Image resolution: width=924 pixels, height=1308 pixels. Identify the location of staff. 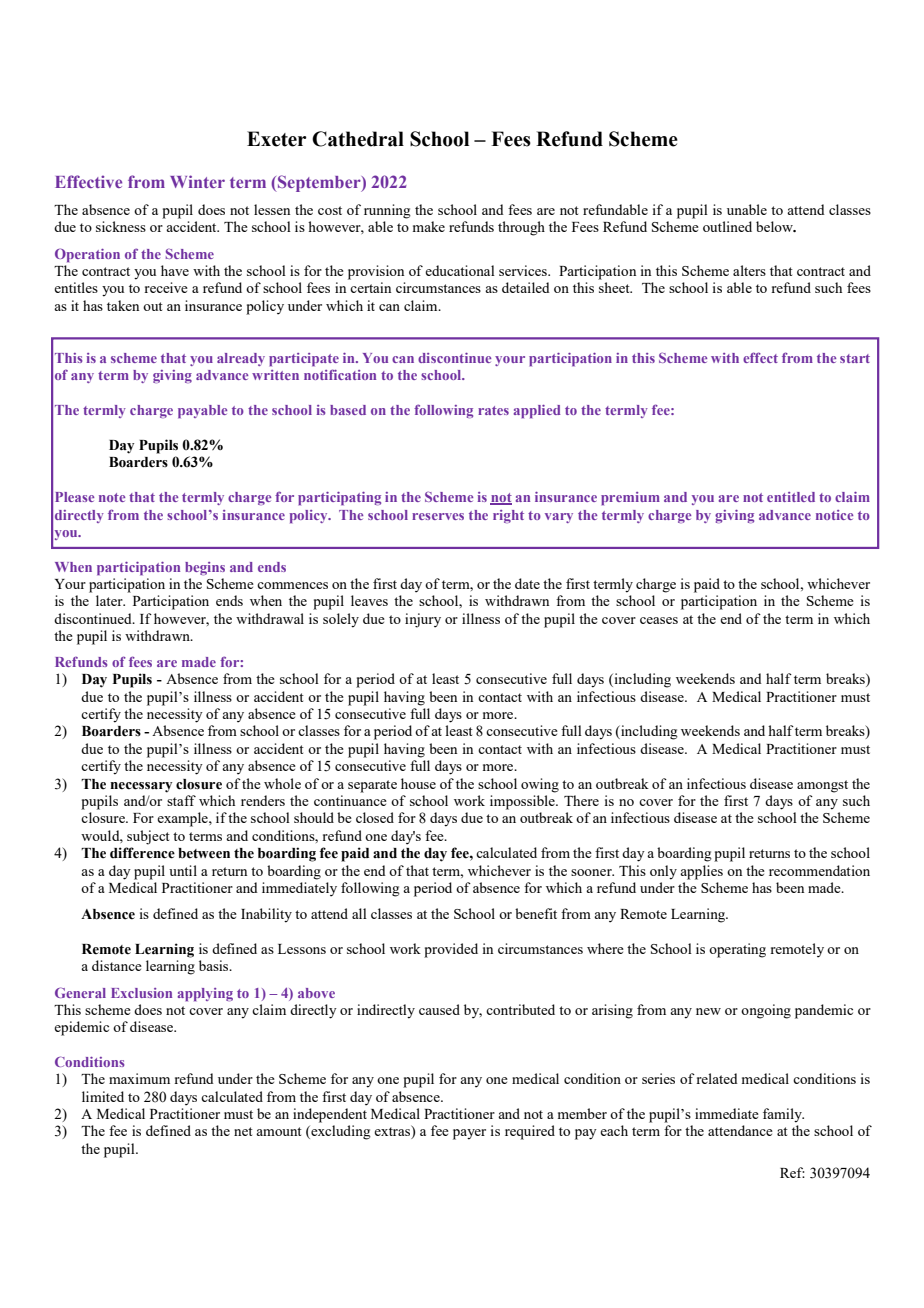
(181, 800).
